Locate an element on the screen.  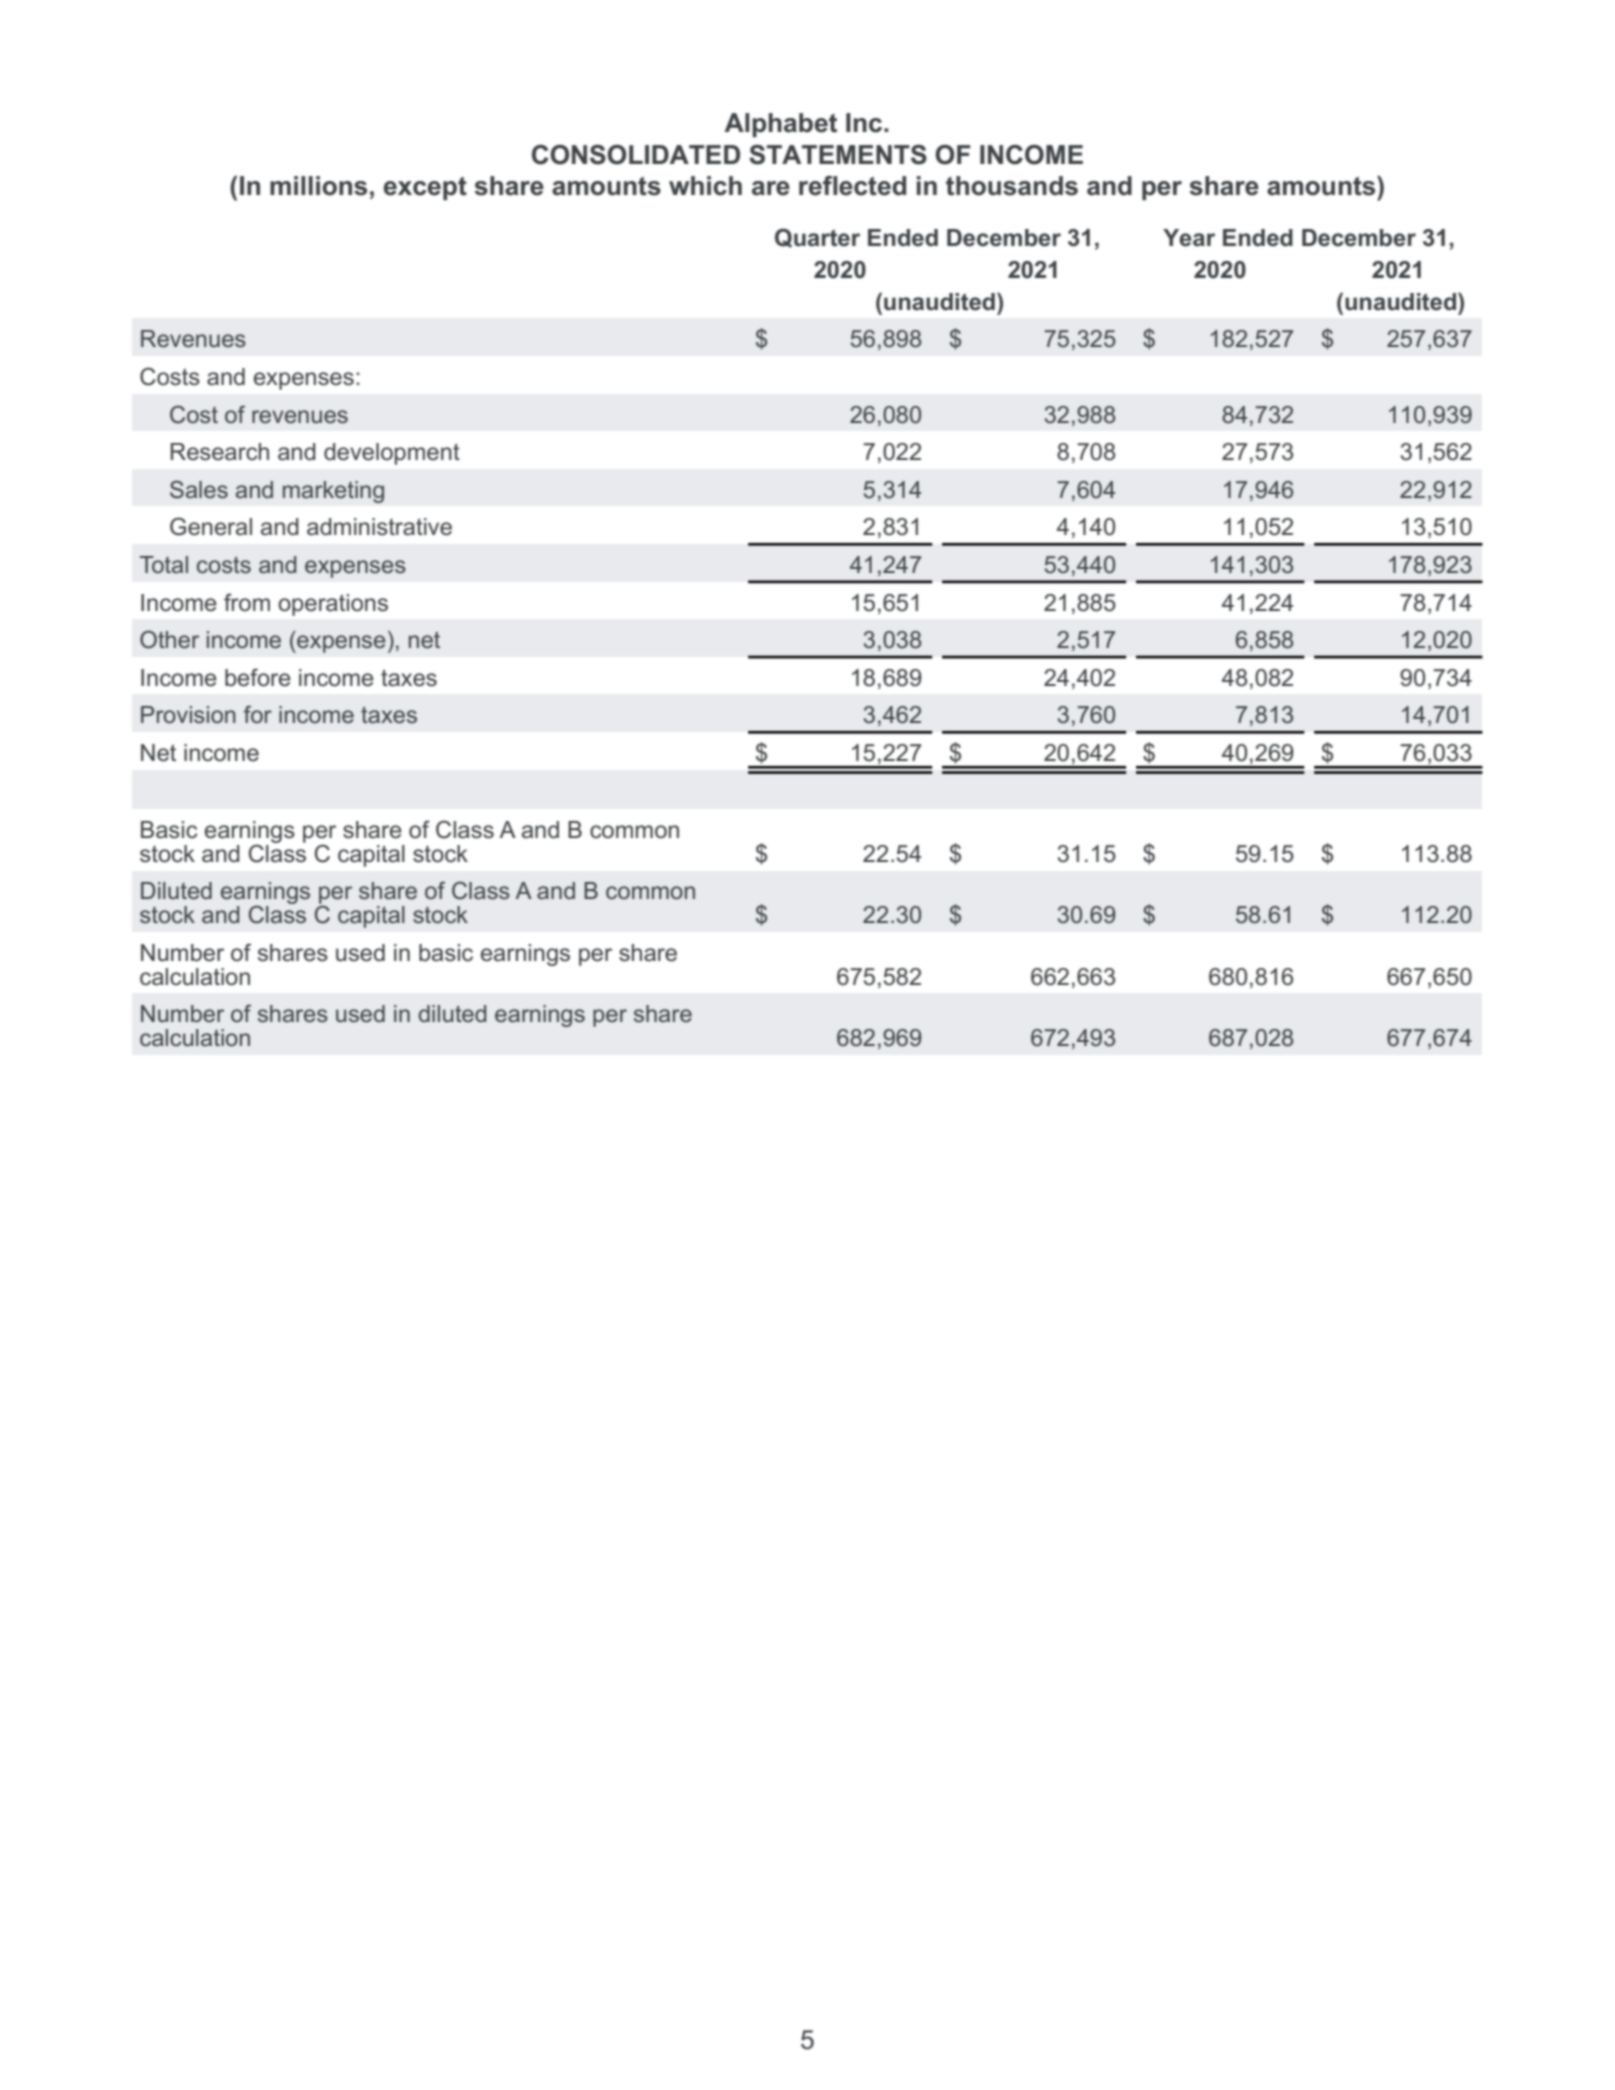
Year is located at coordinates (1189, 238).
